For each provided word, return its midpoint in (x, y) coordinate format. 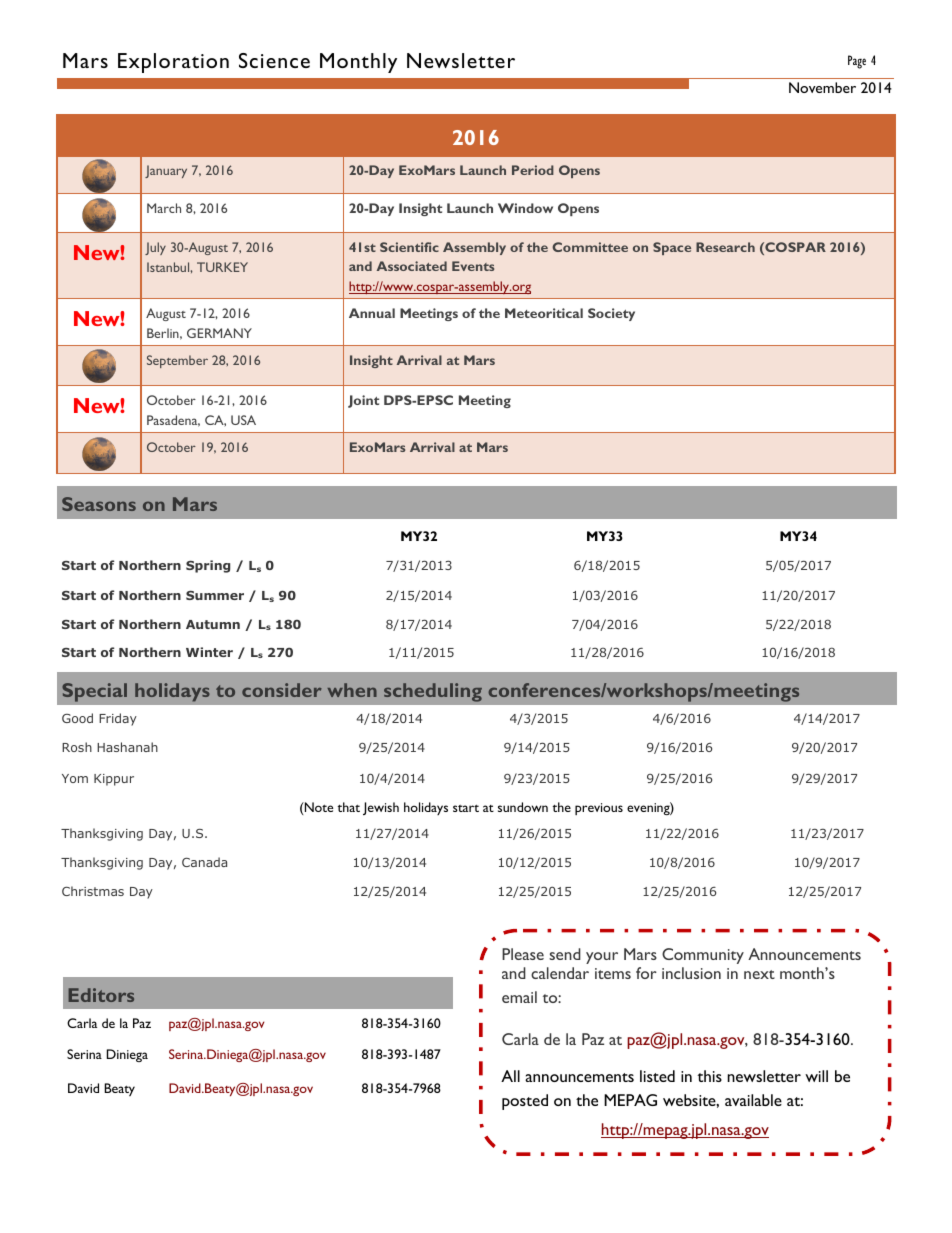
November (822, 87)
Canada (204, 862)
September (177, 361)
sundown (523, 807)
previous (599, 809)
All (510, 1076)
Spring (208, 566)
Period (533, 170)
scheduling (433, 692)
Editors (101, 995)
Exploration (173, 63)
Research (725, 247)
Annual (372, 313)
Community (703, 956)
